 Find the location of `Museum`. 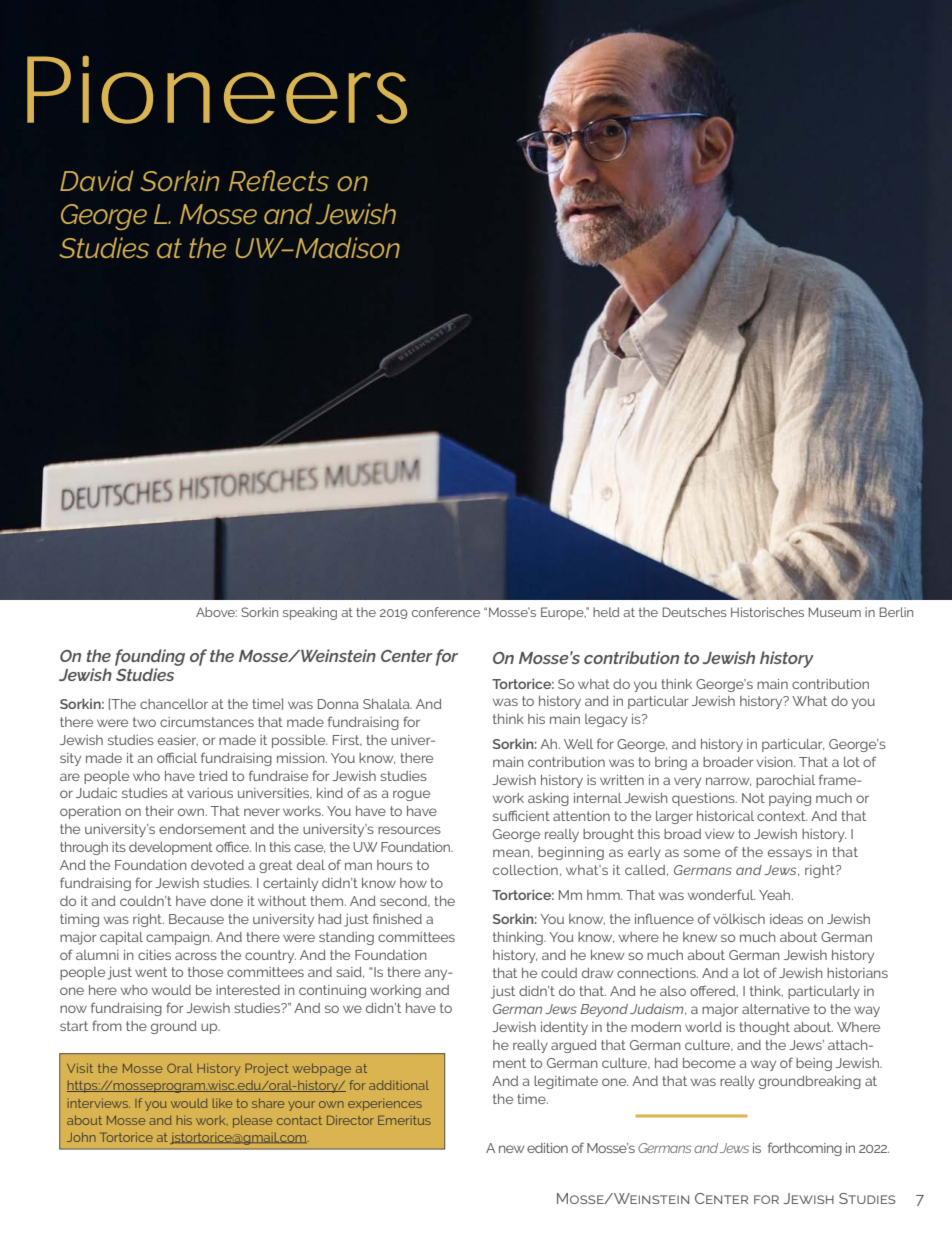

Museum is located at coordinates (835, 612).
